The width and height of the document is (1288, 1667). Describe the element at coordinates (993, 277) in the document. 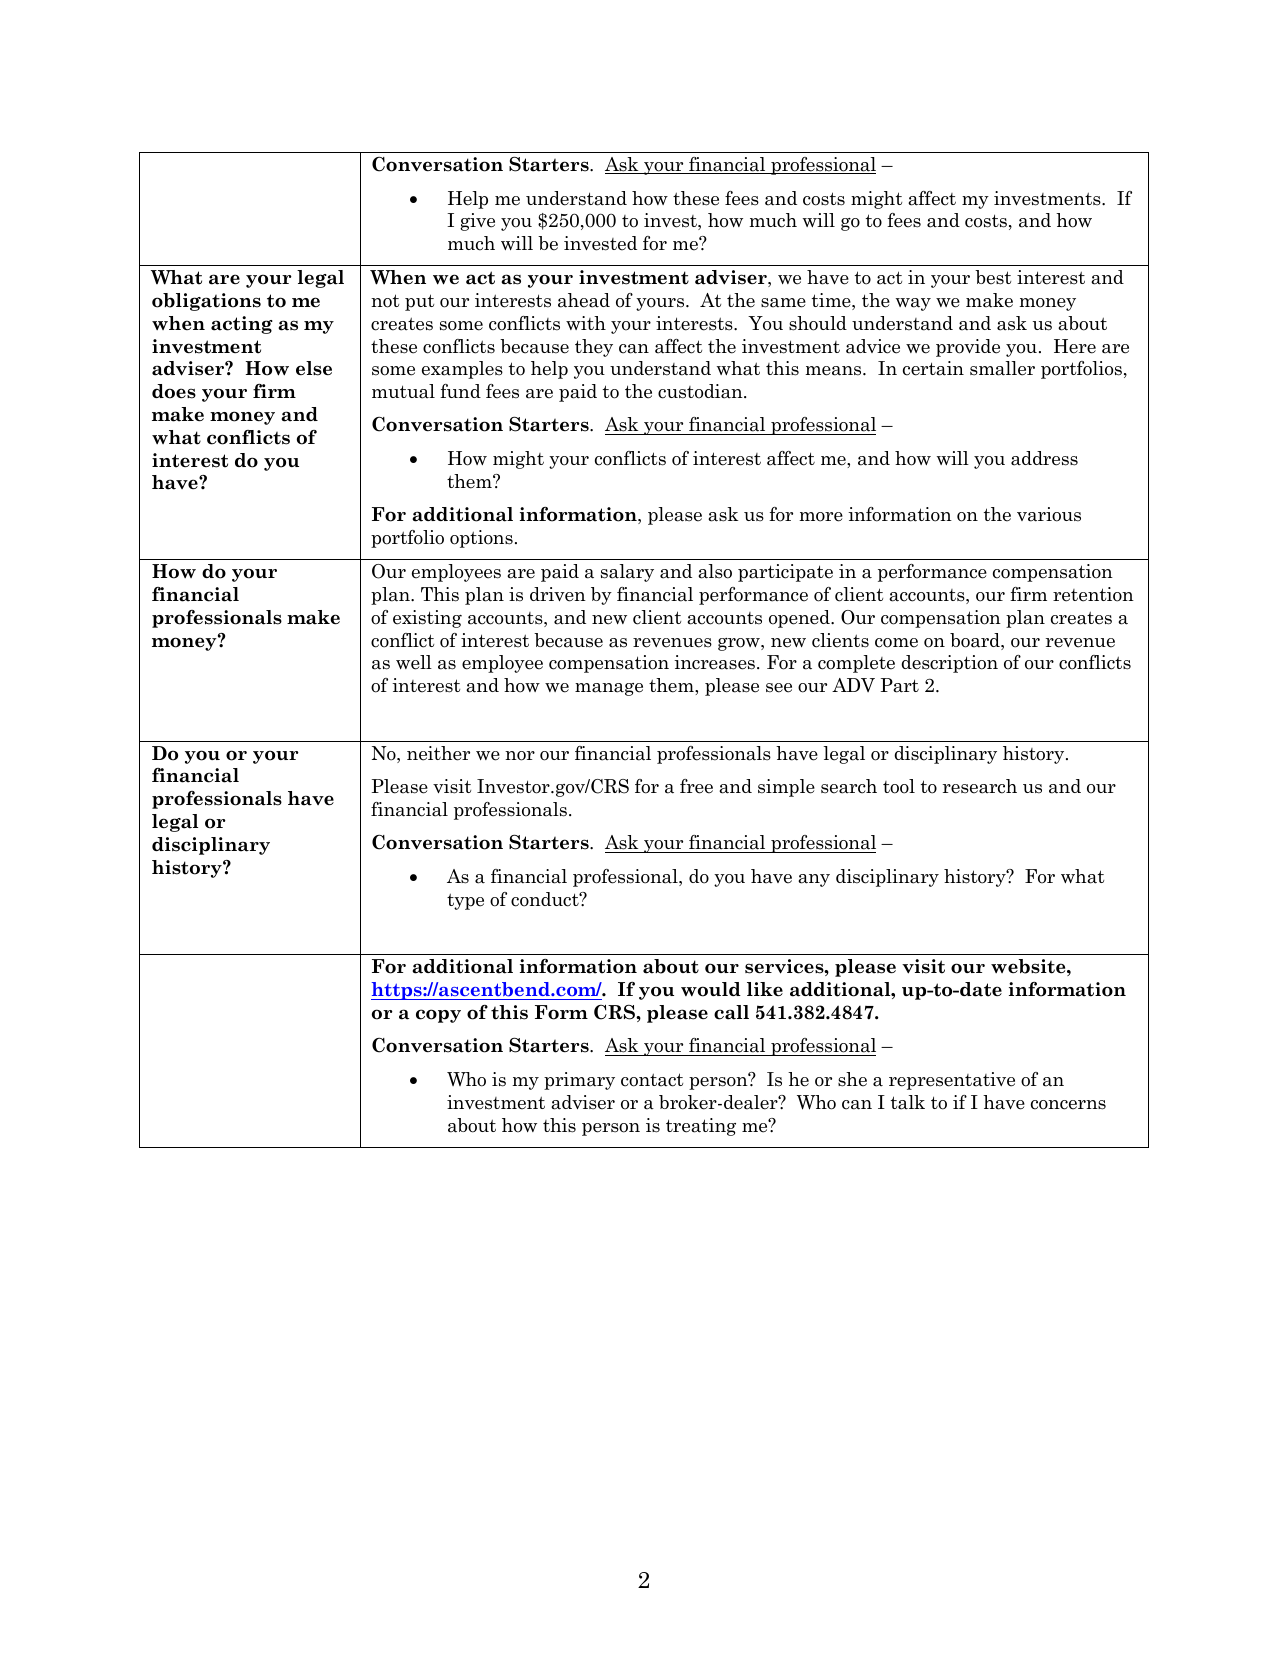

I see `best` at that location.
